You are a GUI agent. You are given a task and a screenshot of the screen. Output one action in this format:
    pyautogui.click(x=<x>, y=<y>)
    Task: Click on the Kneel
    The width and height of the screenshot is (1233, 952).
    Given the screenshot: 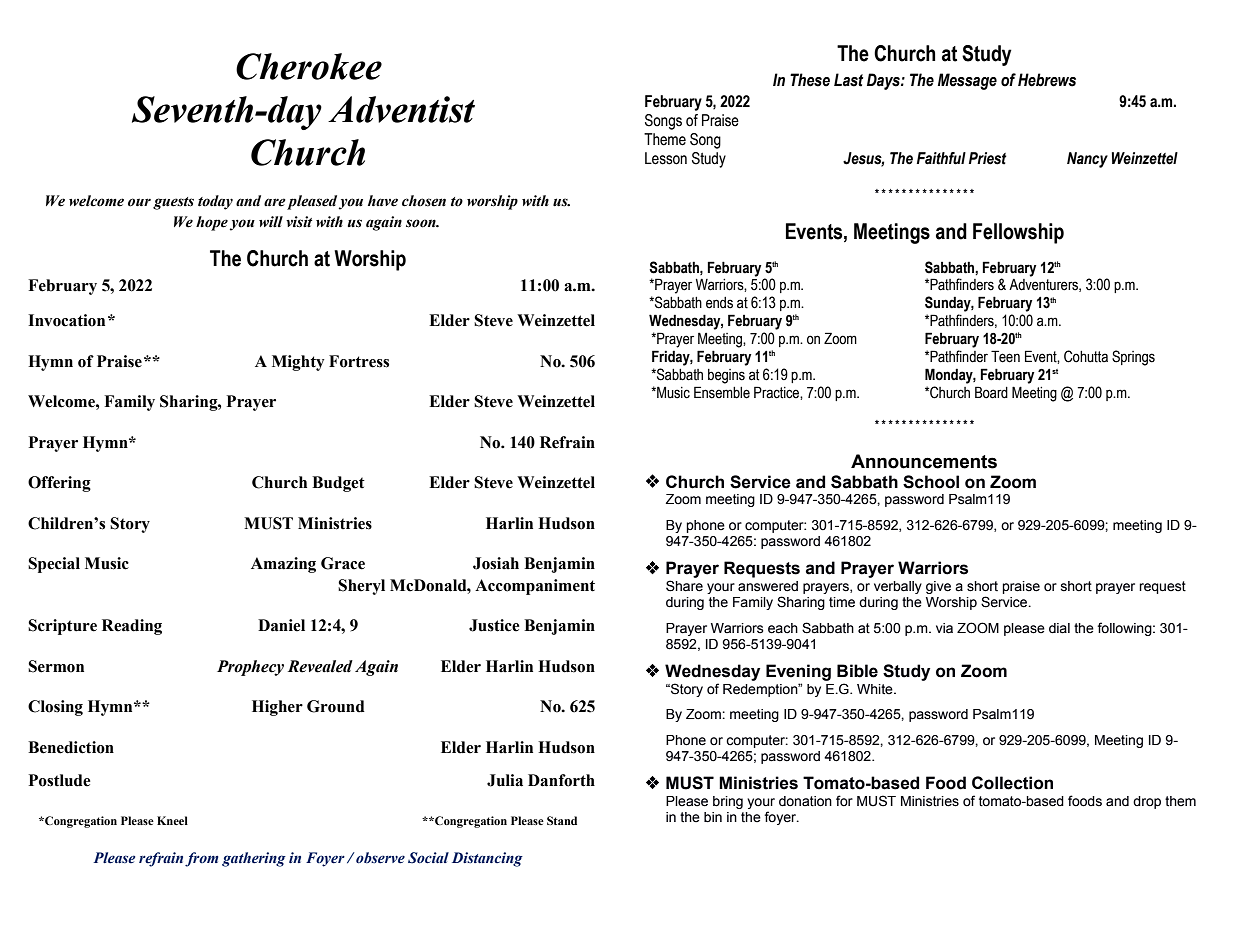 What is the action you would take?
    pyautogui.click(x=172, y=820)
